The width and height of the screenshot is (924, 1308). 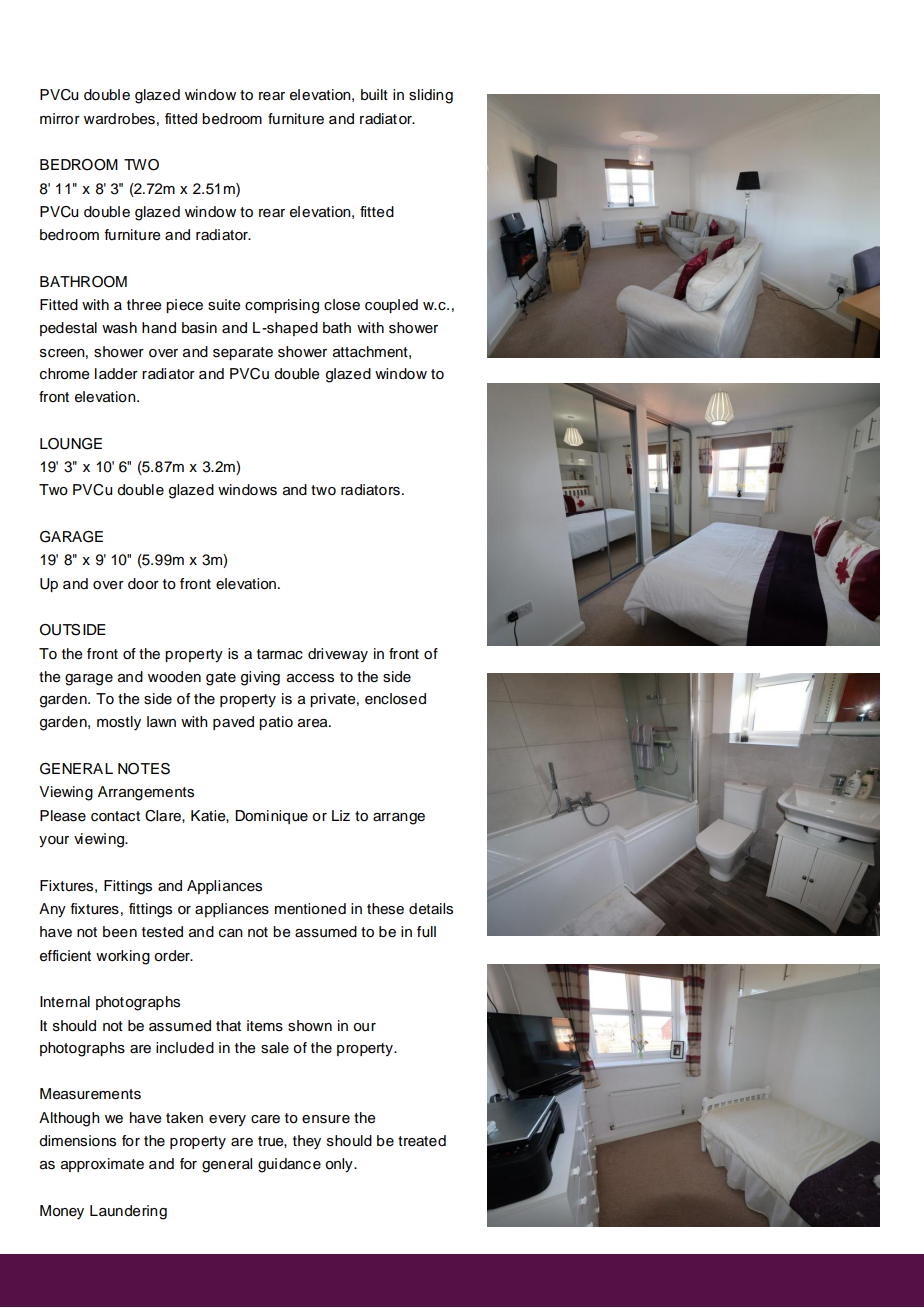 What do you see at coordinates (338, 655) in the screenshot?
I see `driveway` at bounding box center [338, 655].
